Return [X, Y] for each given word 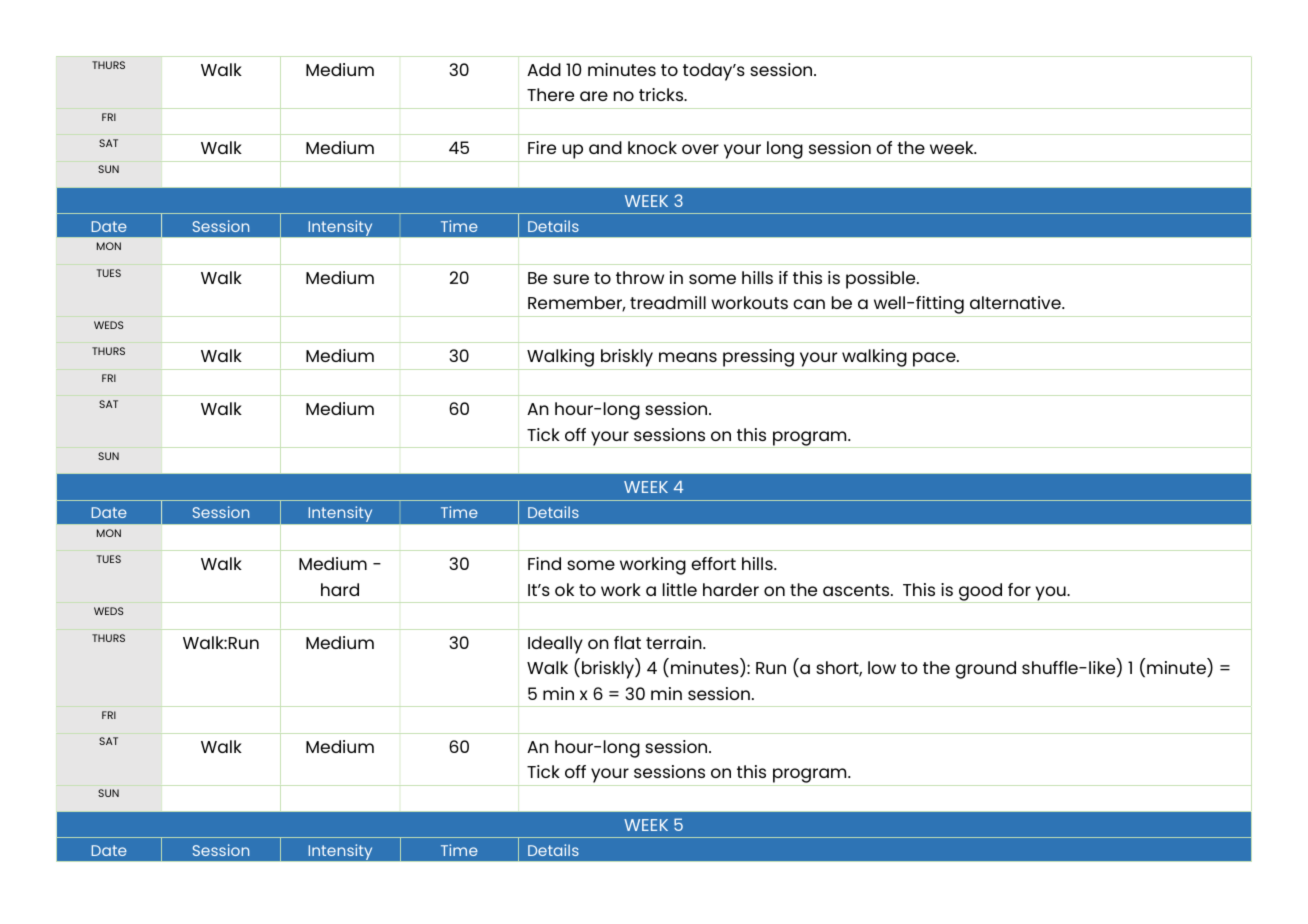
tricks [662, 94]
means [688, 357]
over [700, 149]
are [594, 96]
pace [934, 361]
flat [627, 642]
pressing [758, 359]
